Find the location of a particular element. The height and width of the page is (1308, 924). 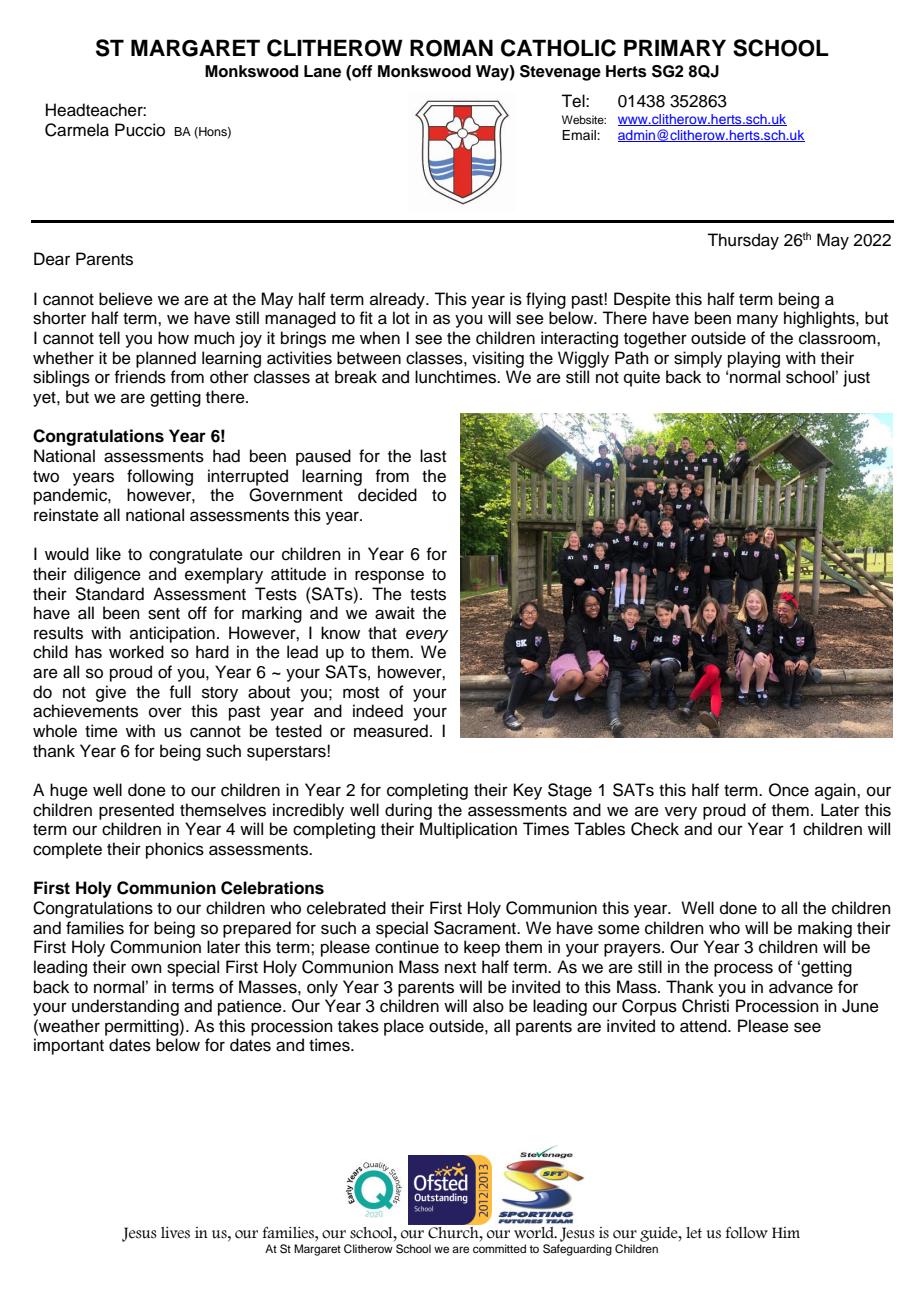

ROMAN is located at coordinates (451, 48).
